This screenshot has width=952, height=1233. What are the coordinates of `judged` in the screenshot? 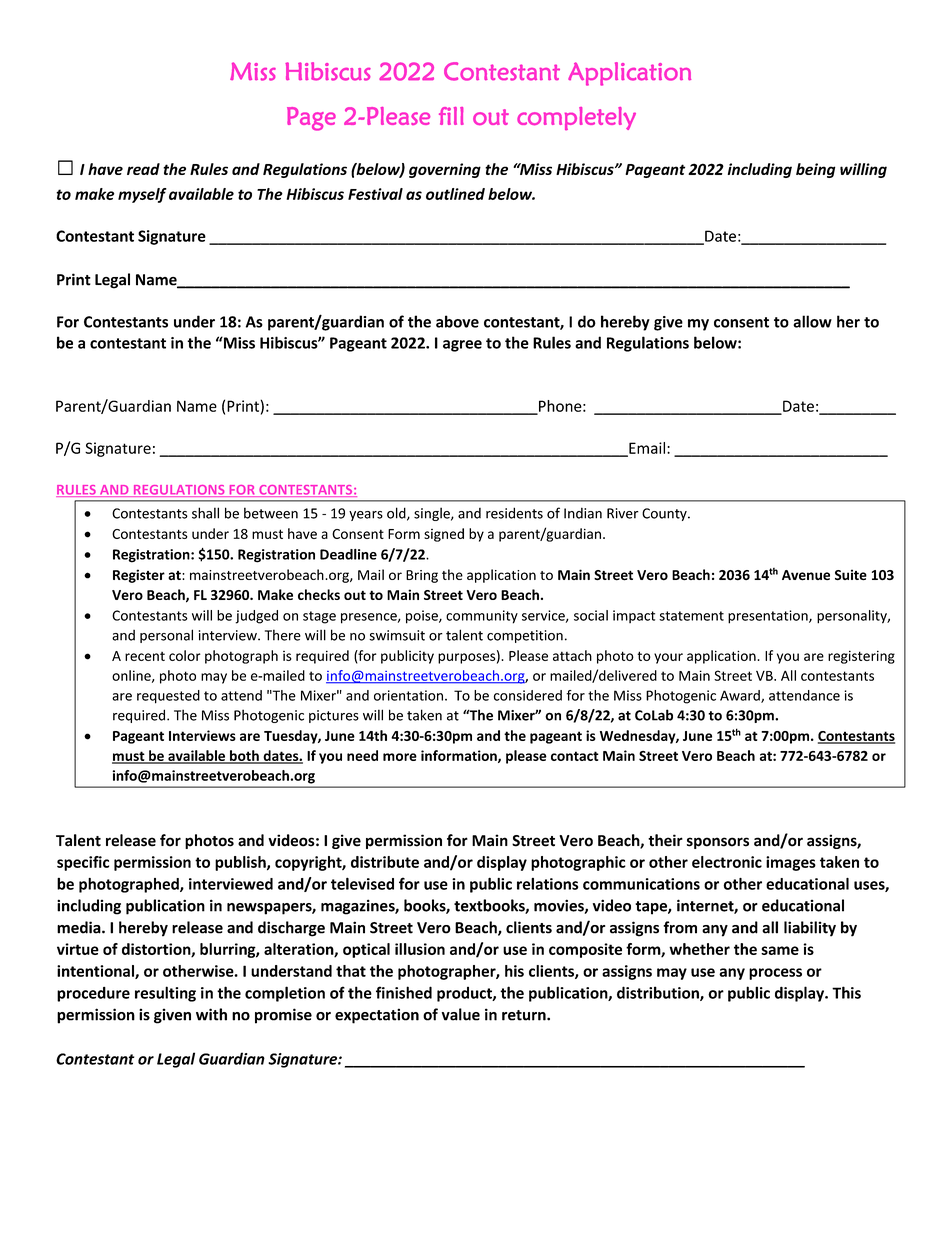 It's located at (256, 617).
